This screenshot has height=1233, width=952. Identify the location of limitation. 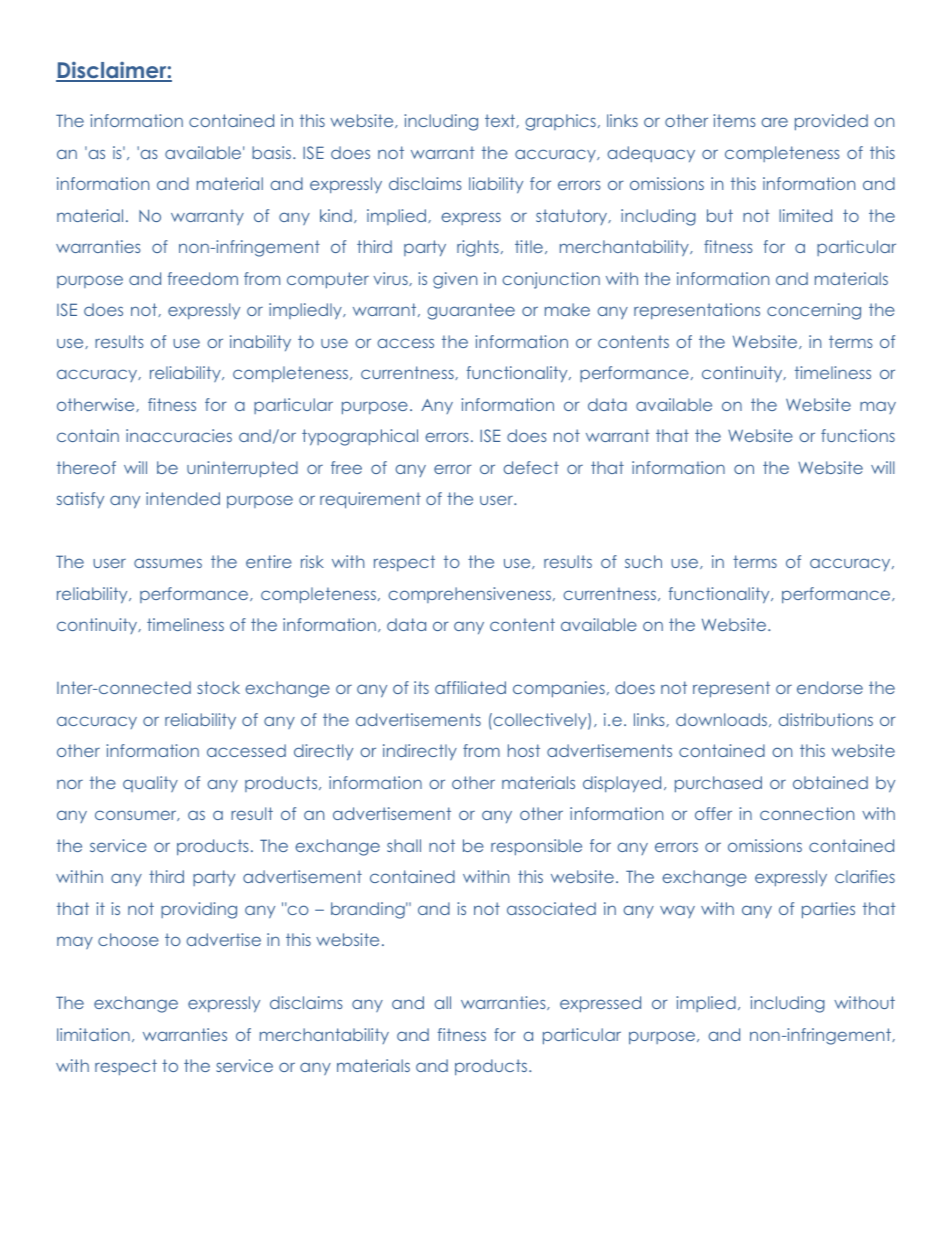
(93, 1034).
